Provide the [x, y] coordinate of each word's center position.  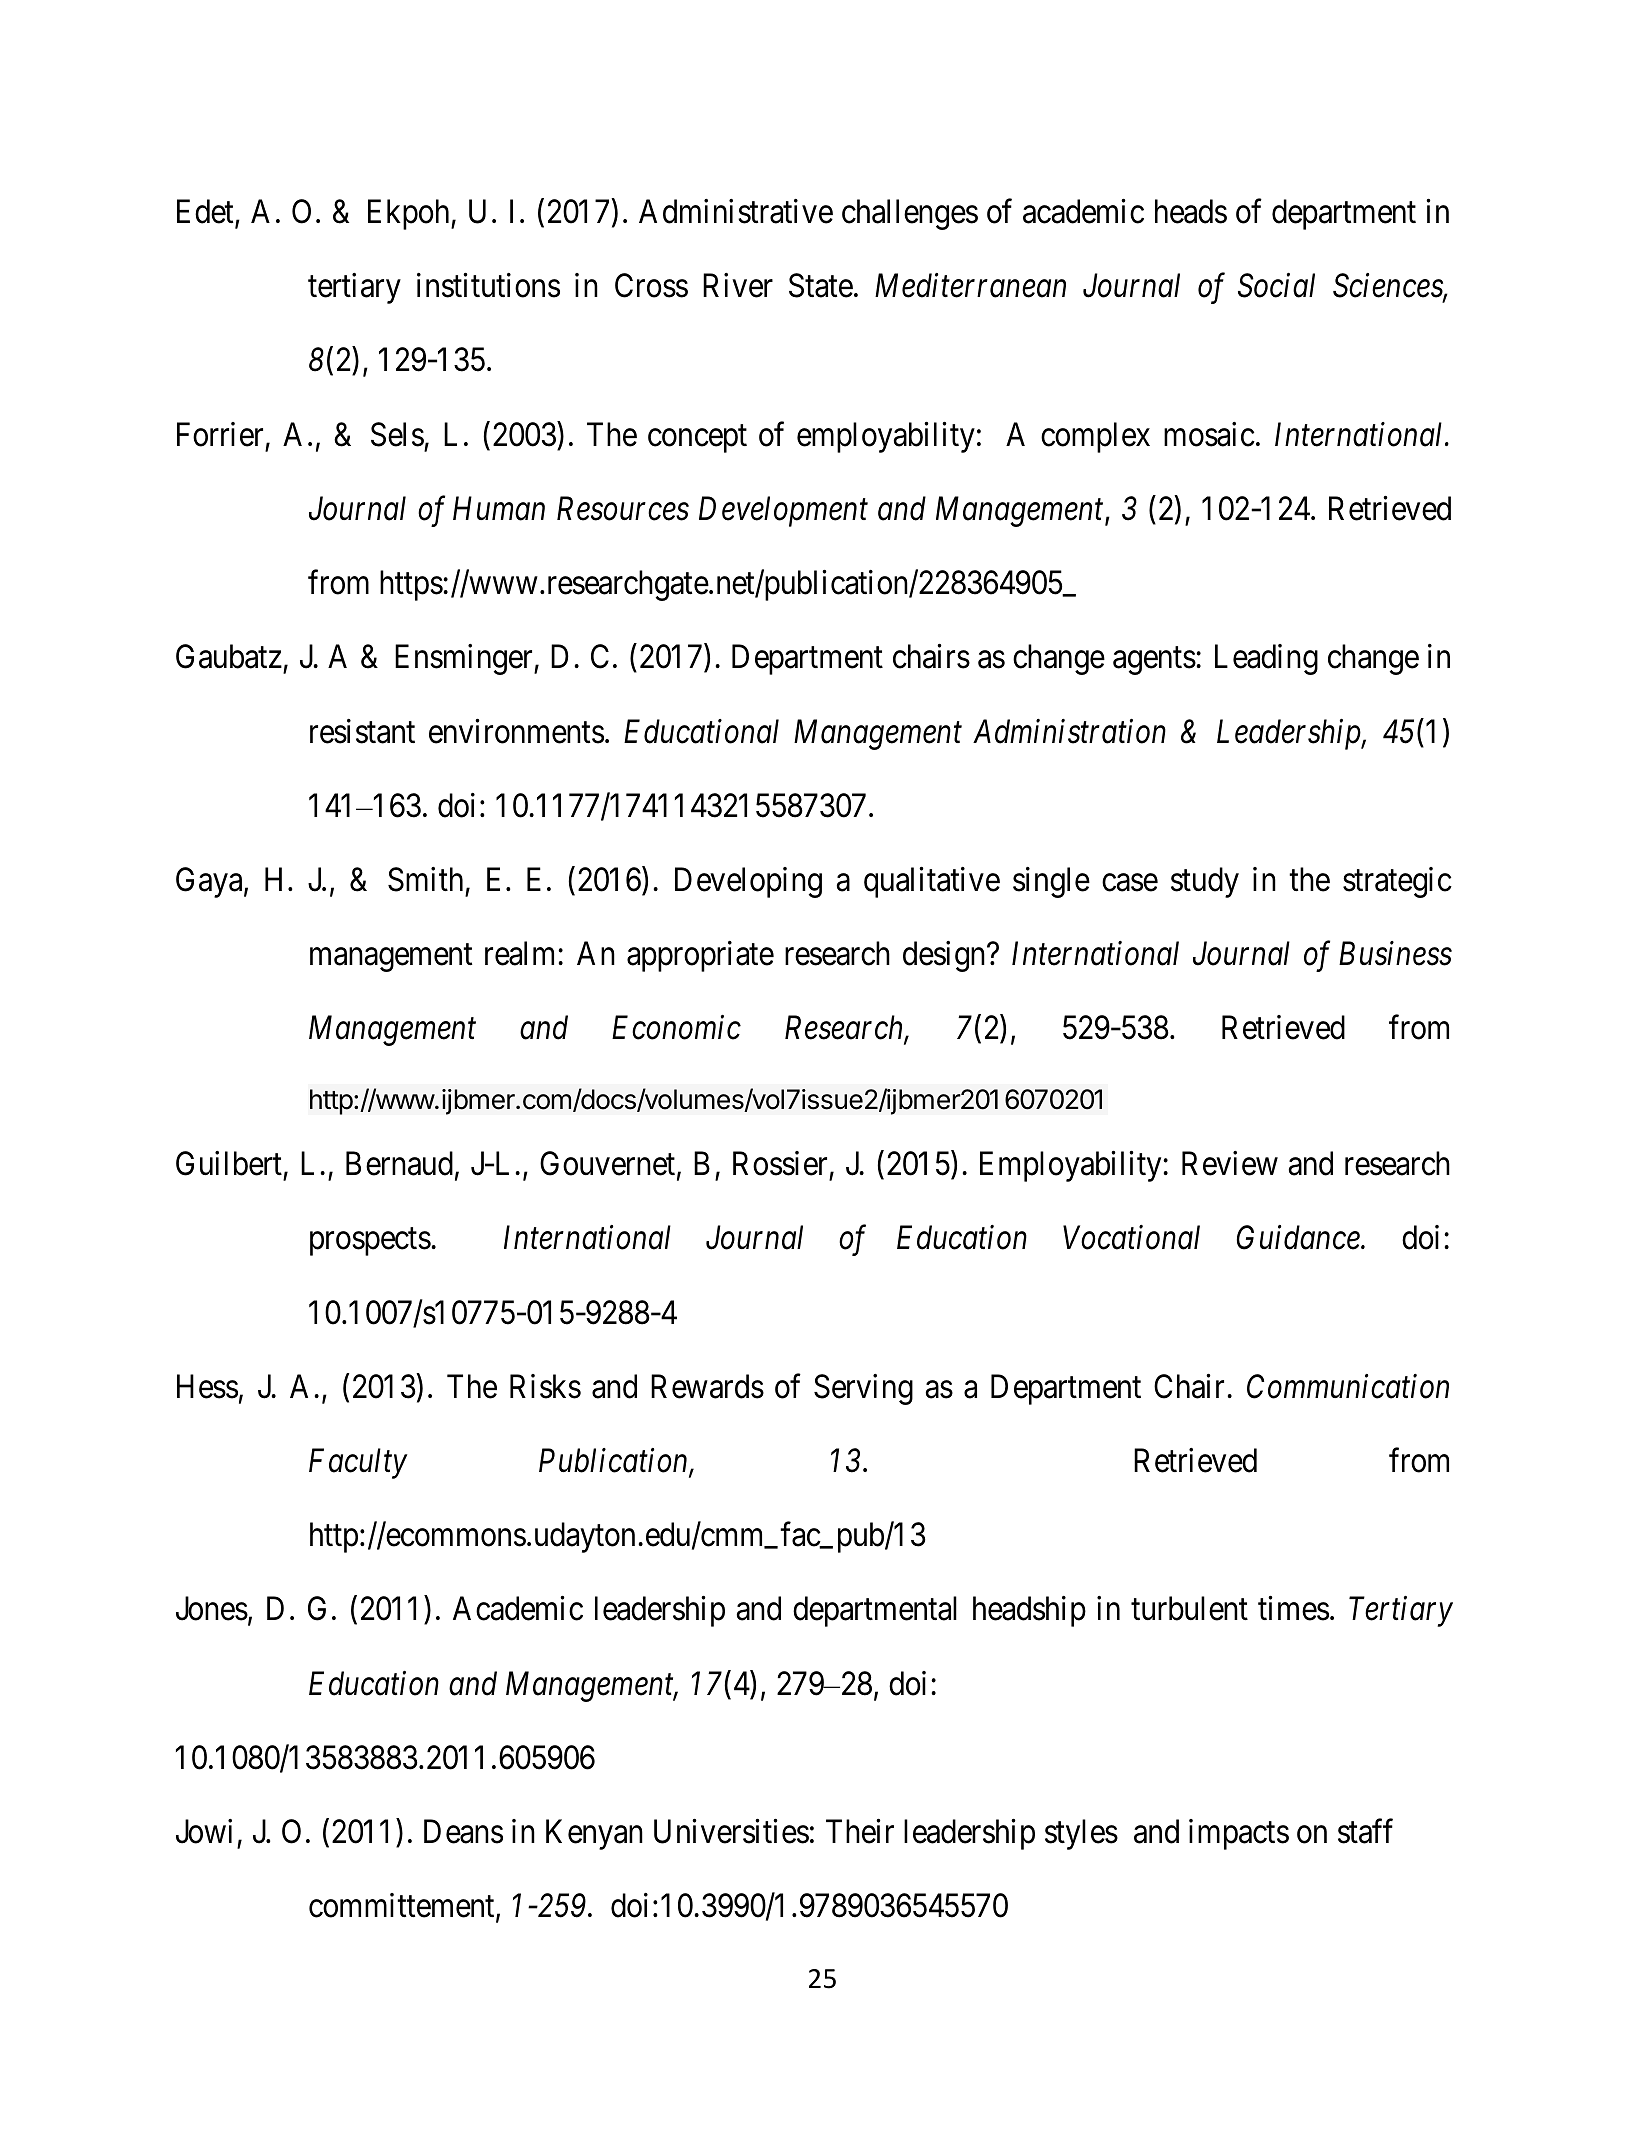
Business [1395, 954]
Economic [676, 1028]
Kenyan [594, 1835]
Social [1276, 285]
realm [522, 953]
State [821, 286]
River [738, 285]
